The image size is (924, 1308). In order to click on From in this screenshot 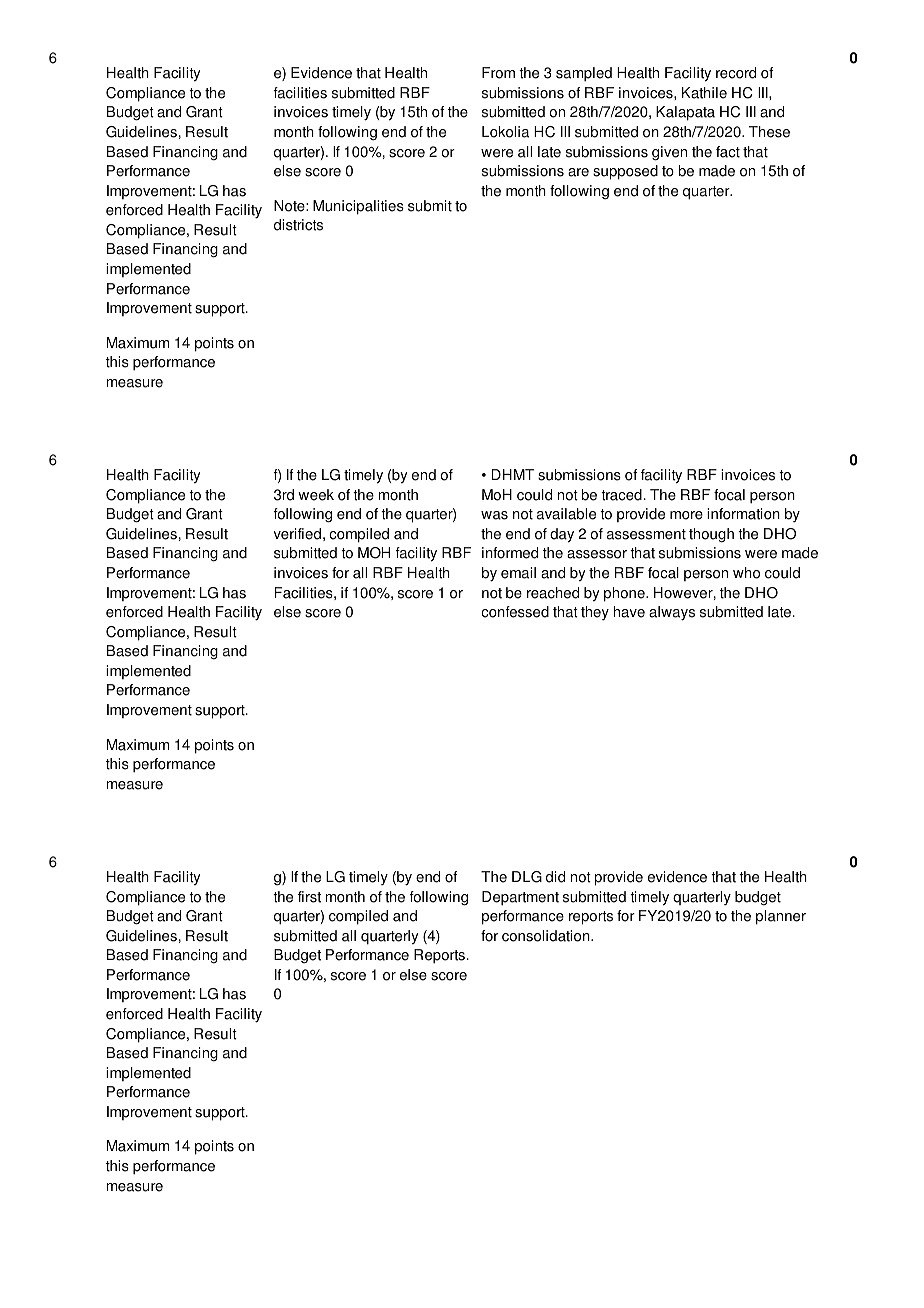, I will do `click(498, 73)`.
